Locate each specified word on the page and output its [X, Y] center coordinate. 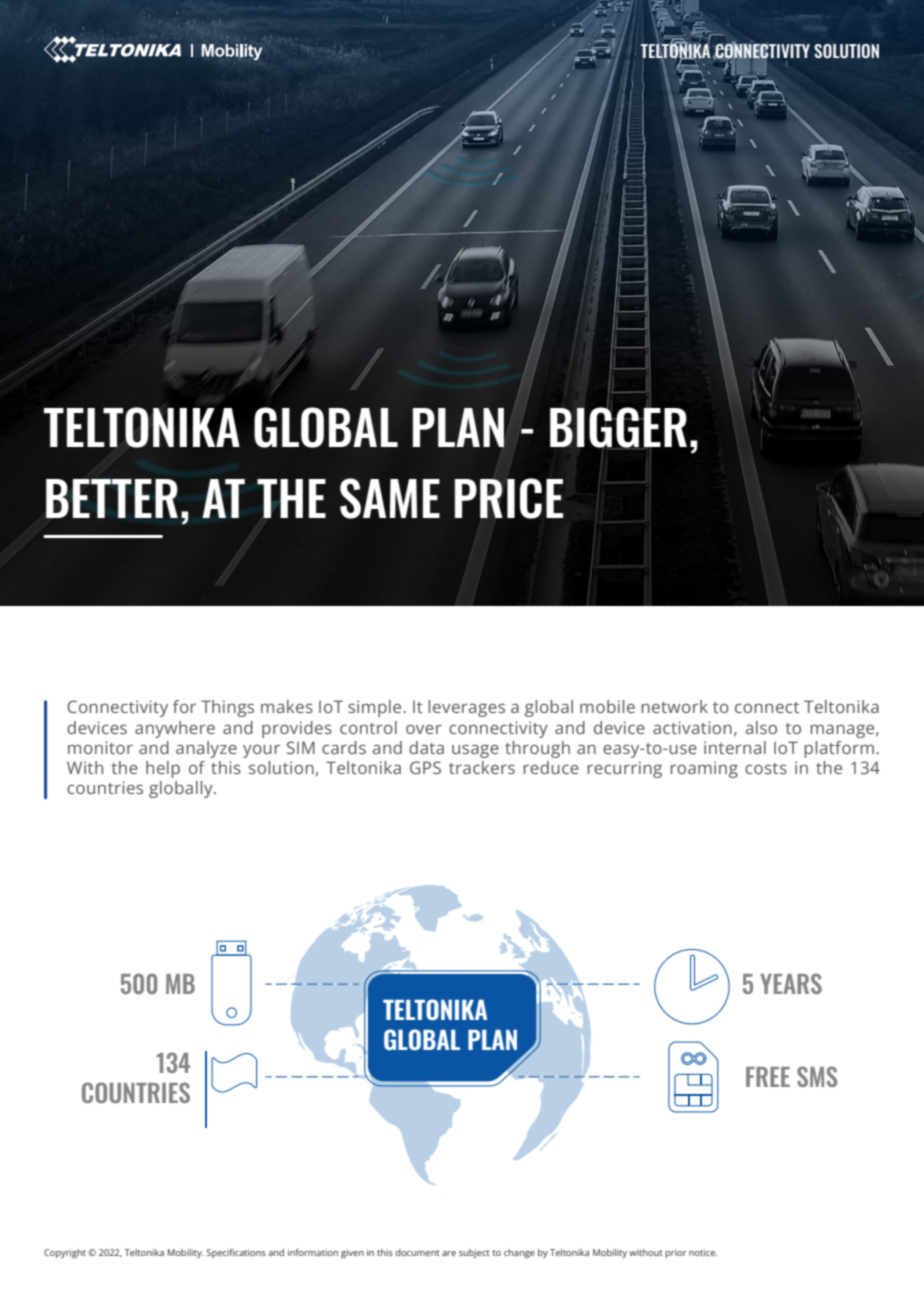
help [163, 769]
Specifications [236, 1253]
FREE [768, 1077]
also [761, 727]
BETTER [112, 498]
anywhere [175, 729]
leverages [466, 708]
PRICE [508, 498]
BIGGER [618, 427]
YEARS [791, 983]
